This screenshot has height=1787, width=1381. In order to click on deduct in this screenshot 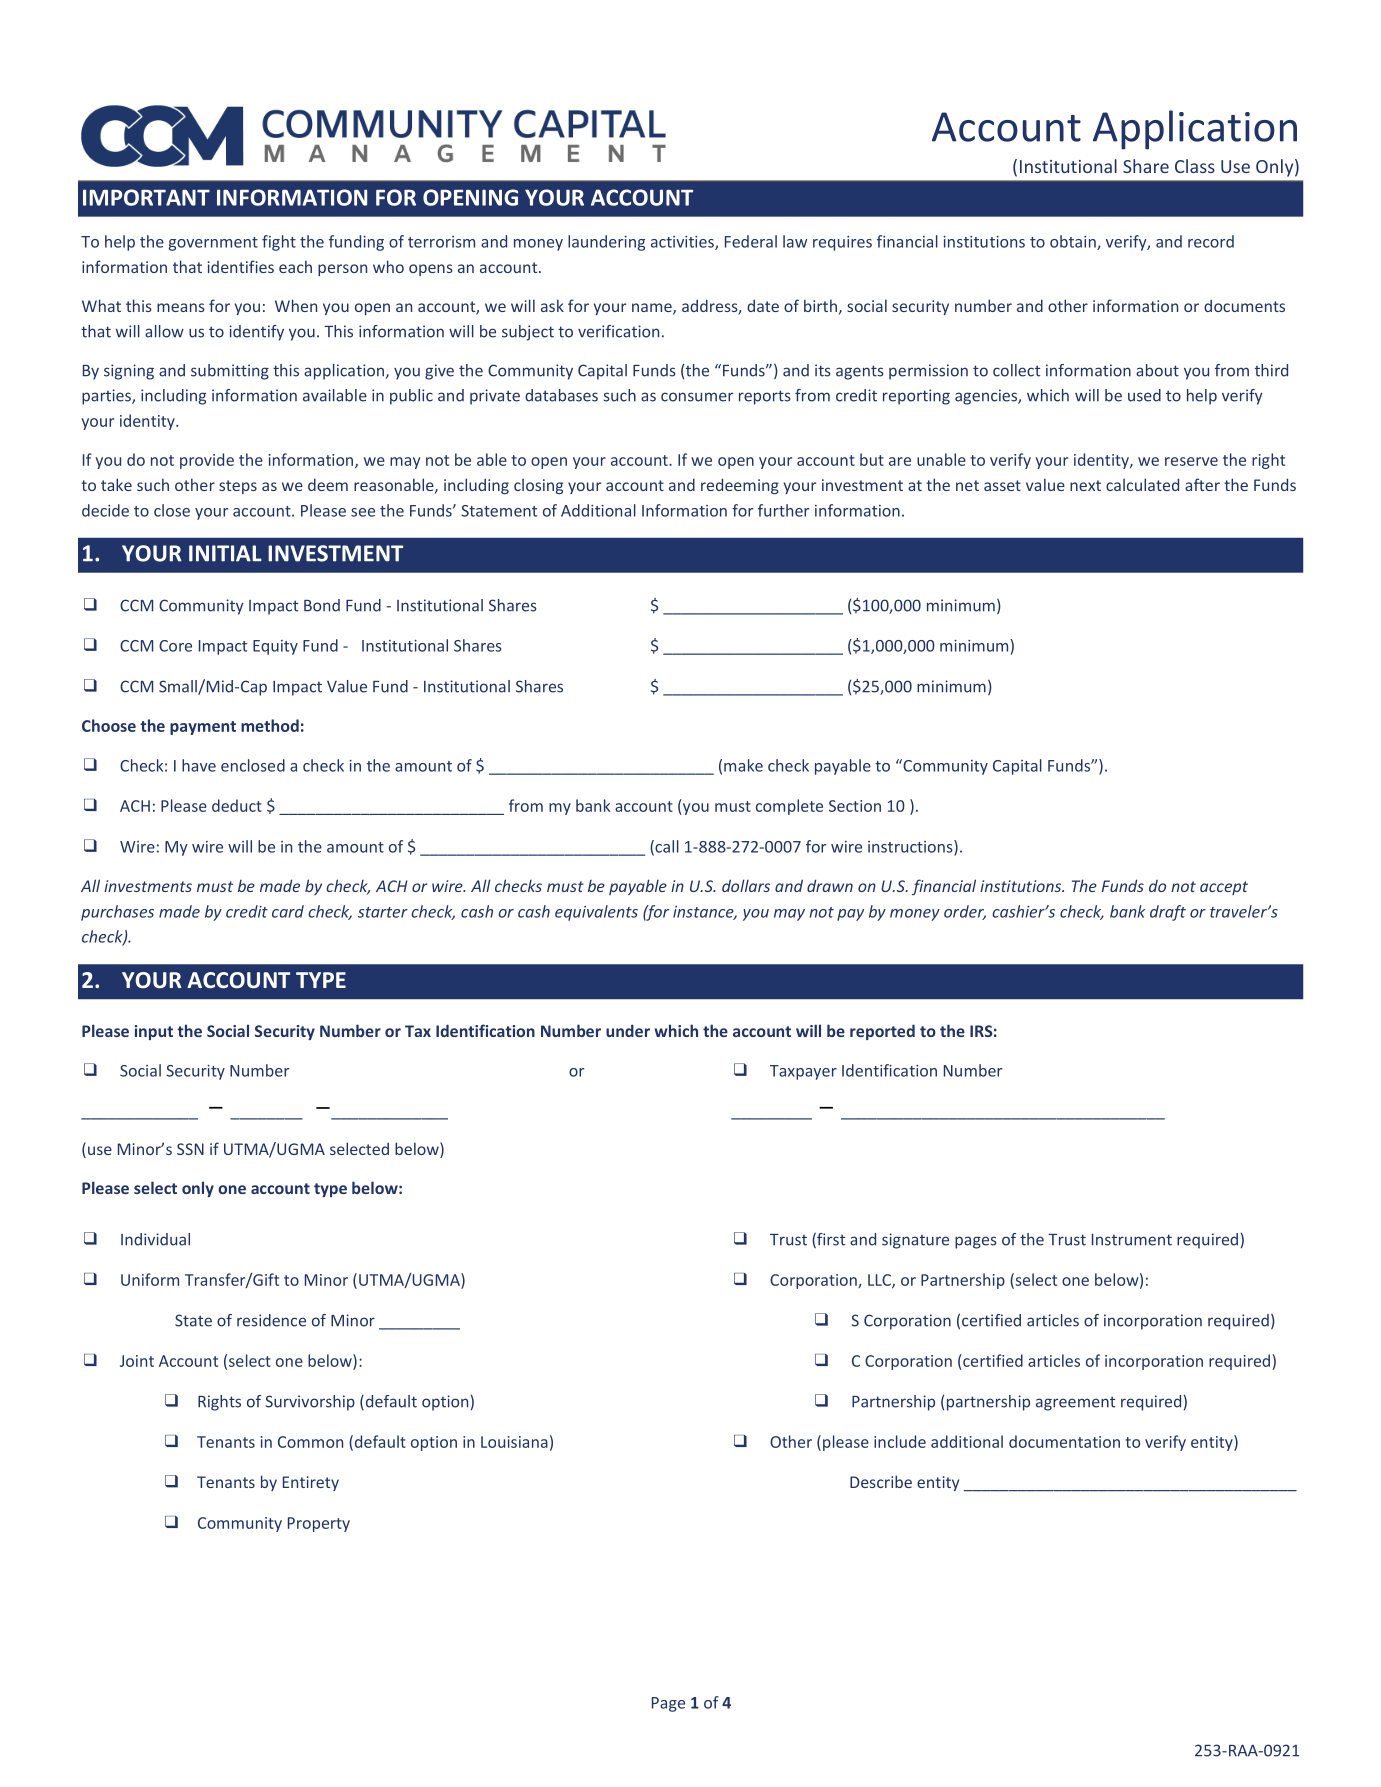, I will do `click(237, 805)`.
